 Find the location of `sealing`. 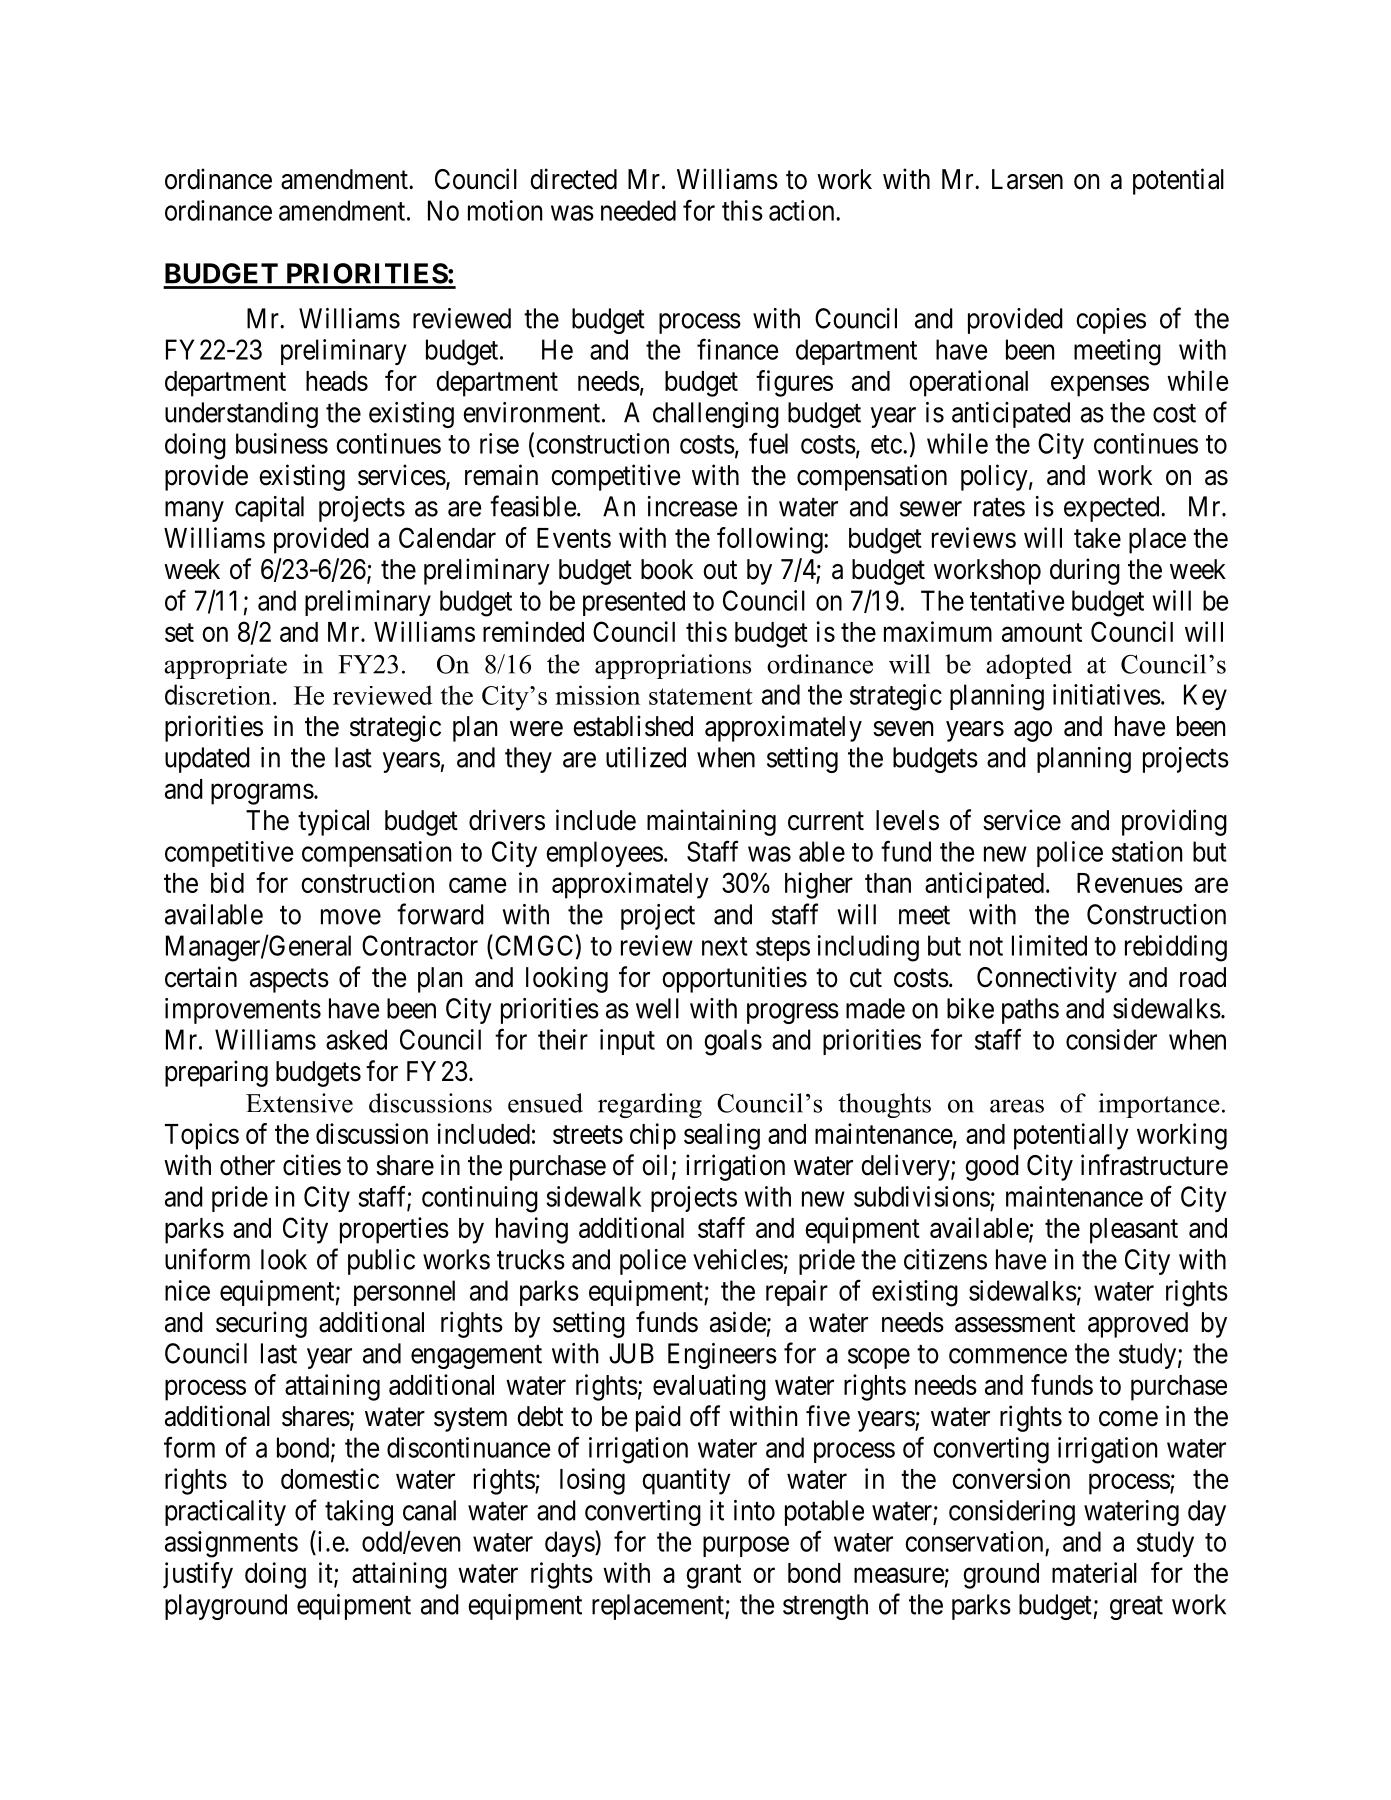

sealing is located at coordinates (722, 1136).
